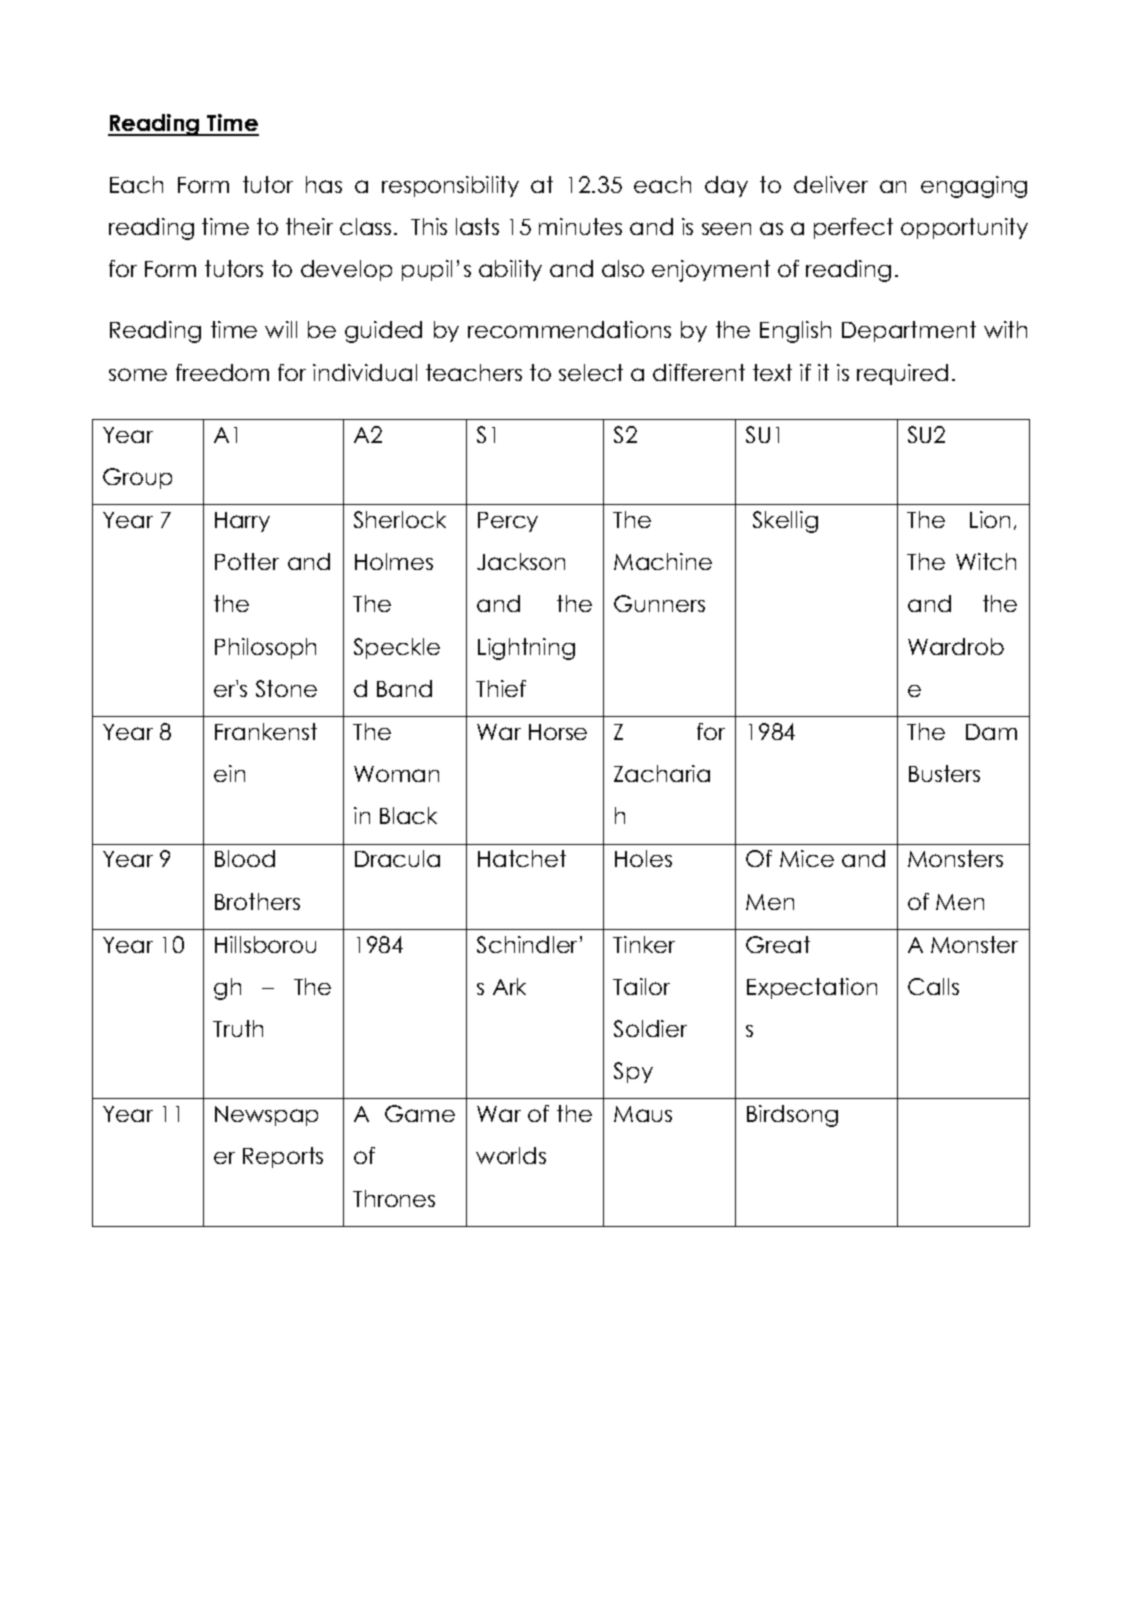  Describe the element at coordinates (643, 858) in the screenshot. I see `Holes` at that location.
